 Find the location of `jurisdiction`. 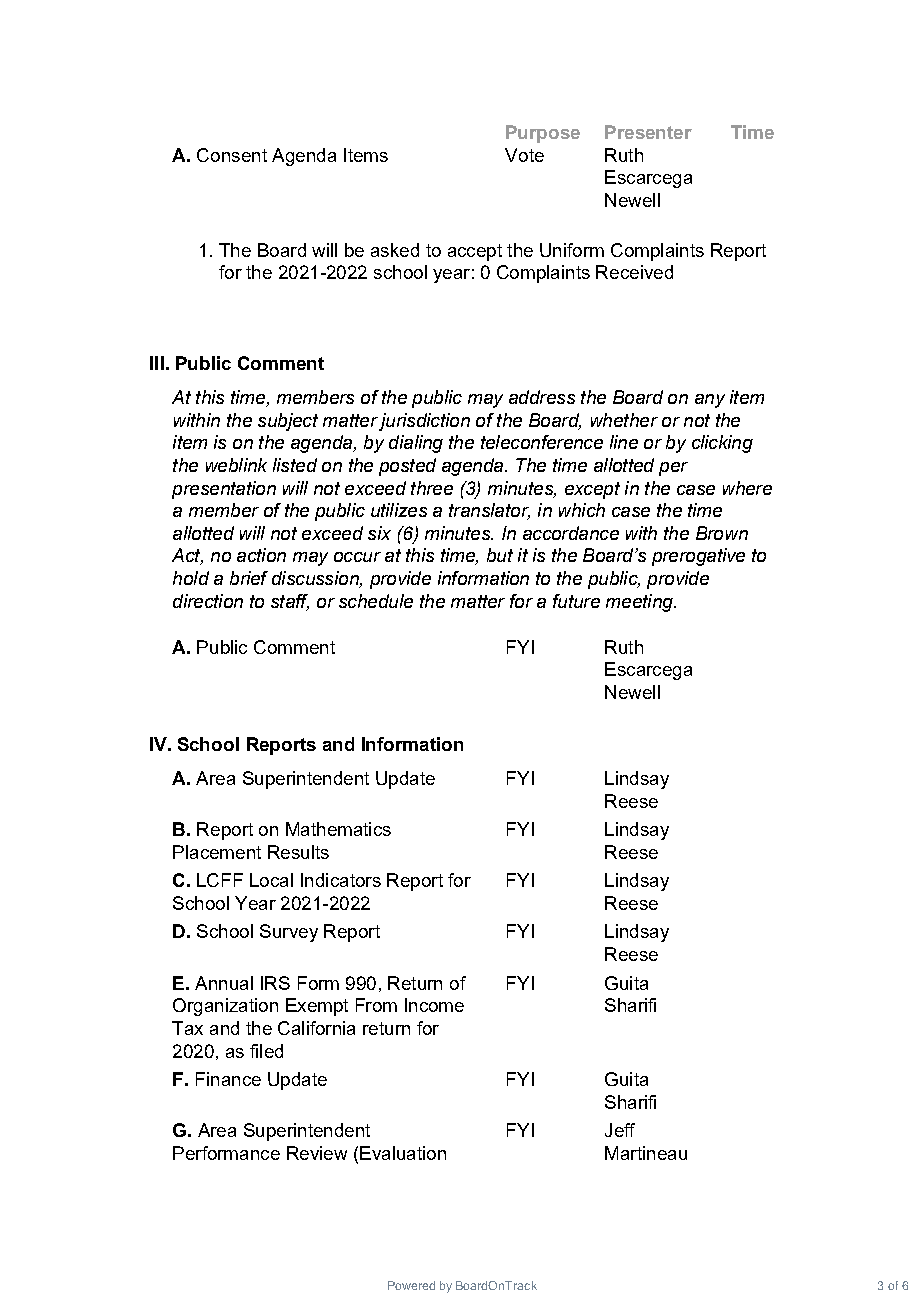

jurisdiction is located at coordinates (424, 422).
